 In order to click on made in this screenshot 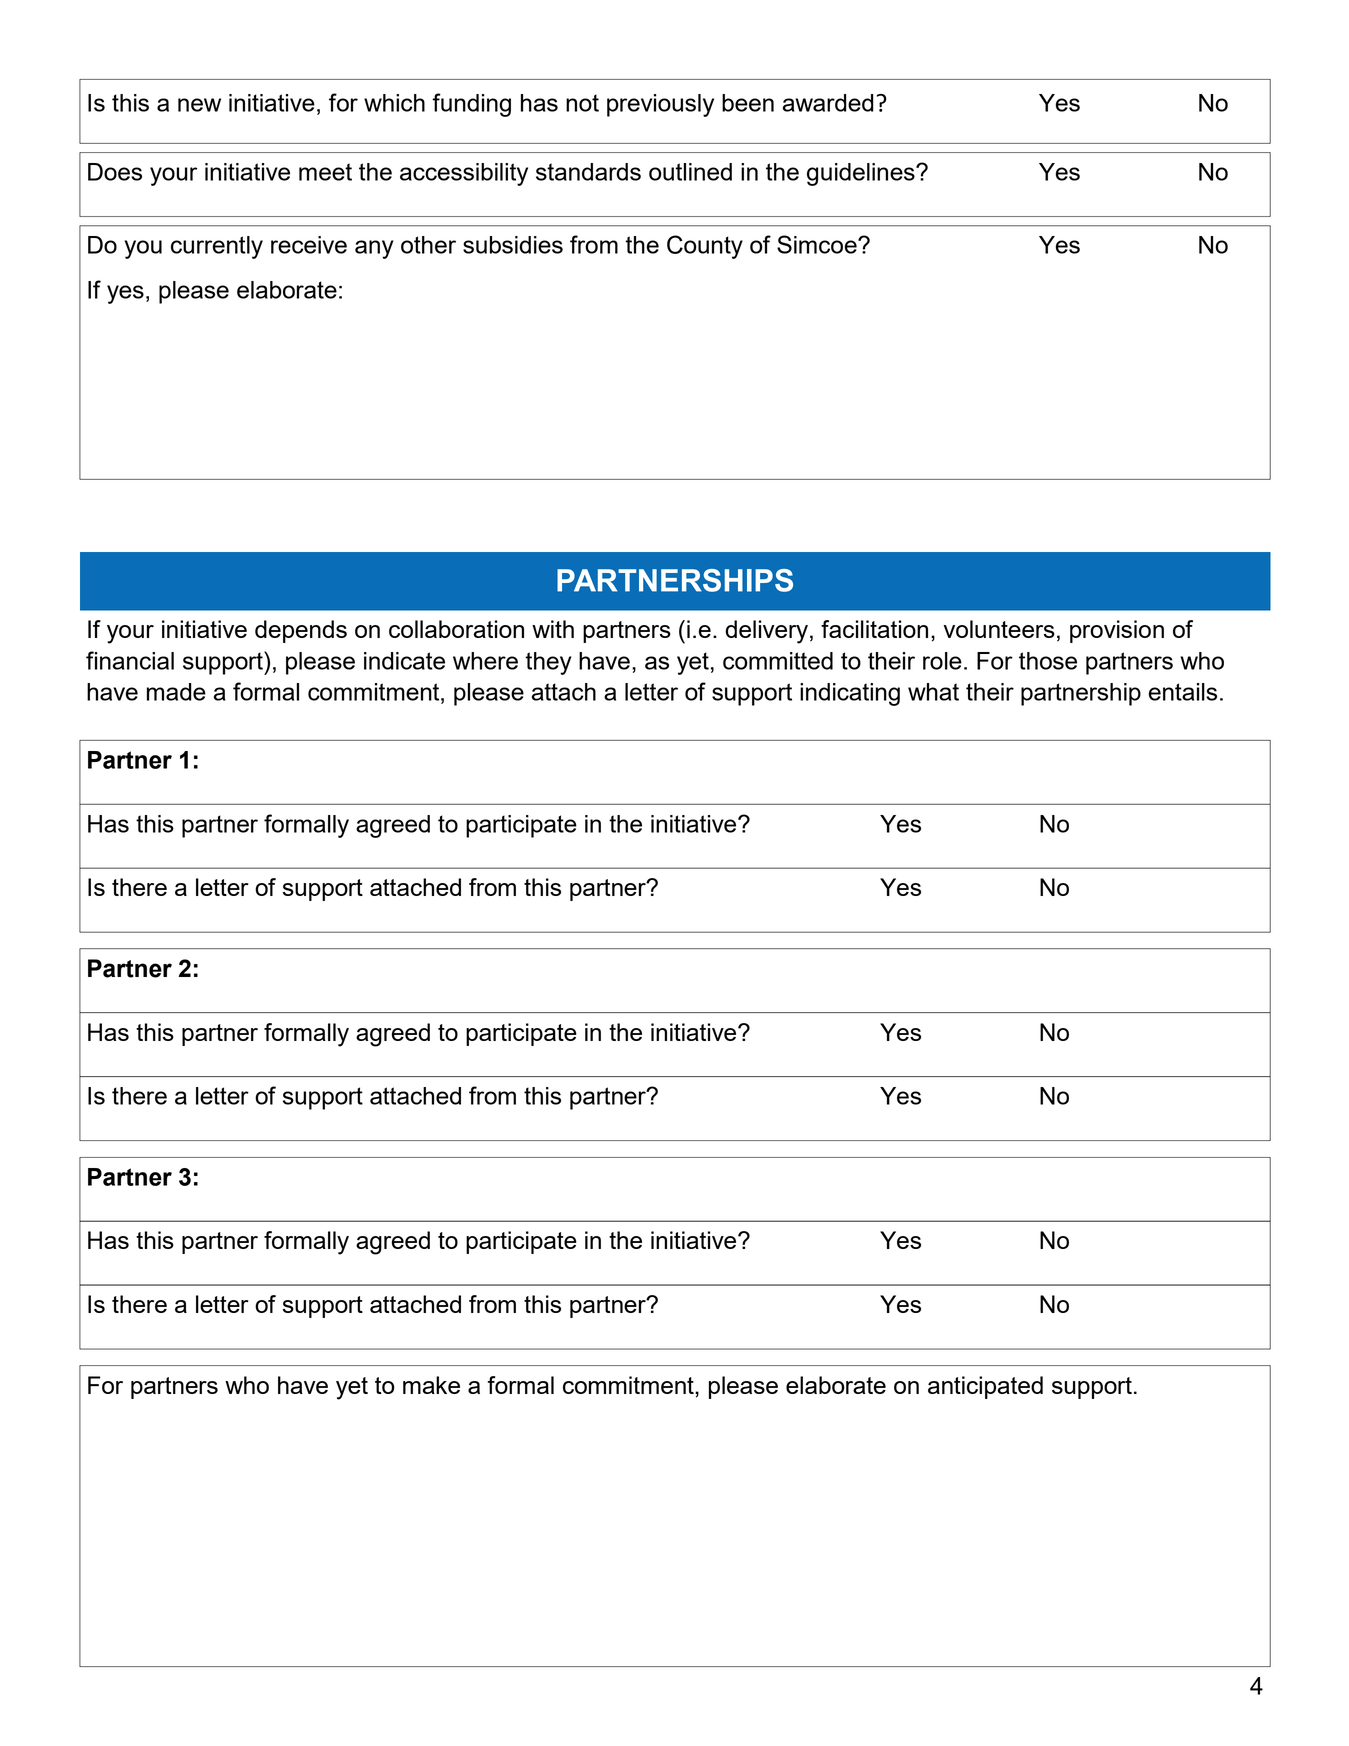, I will do `click(176, 692)`.
